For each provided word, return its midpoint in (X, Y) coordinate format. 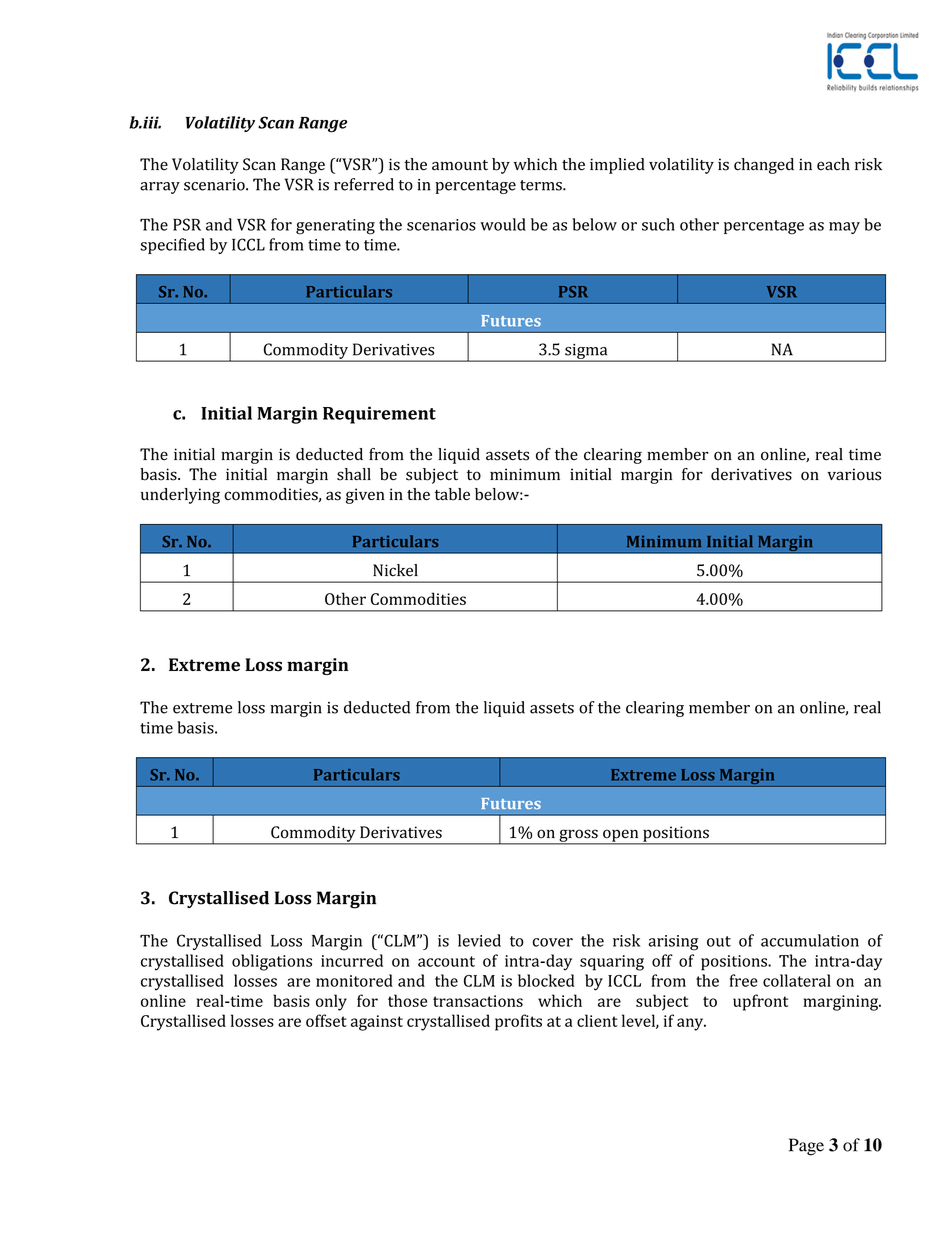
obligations (272, 962)
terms (542, 185)
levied (479, 940)
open (621, 836)
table (452, 494)
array (160, 188)
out (719, 941)
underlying (180, 496)
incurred (352, 960)
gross (578, 836)
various (854, 474)
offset (326, 1020)
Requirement (379, 415)
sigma (586, 352)
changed (764, 166)
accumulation (810, 940)
